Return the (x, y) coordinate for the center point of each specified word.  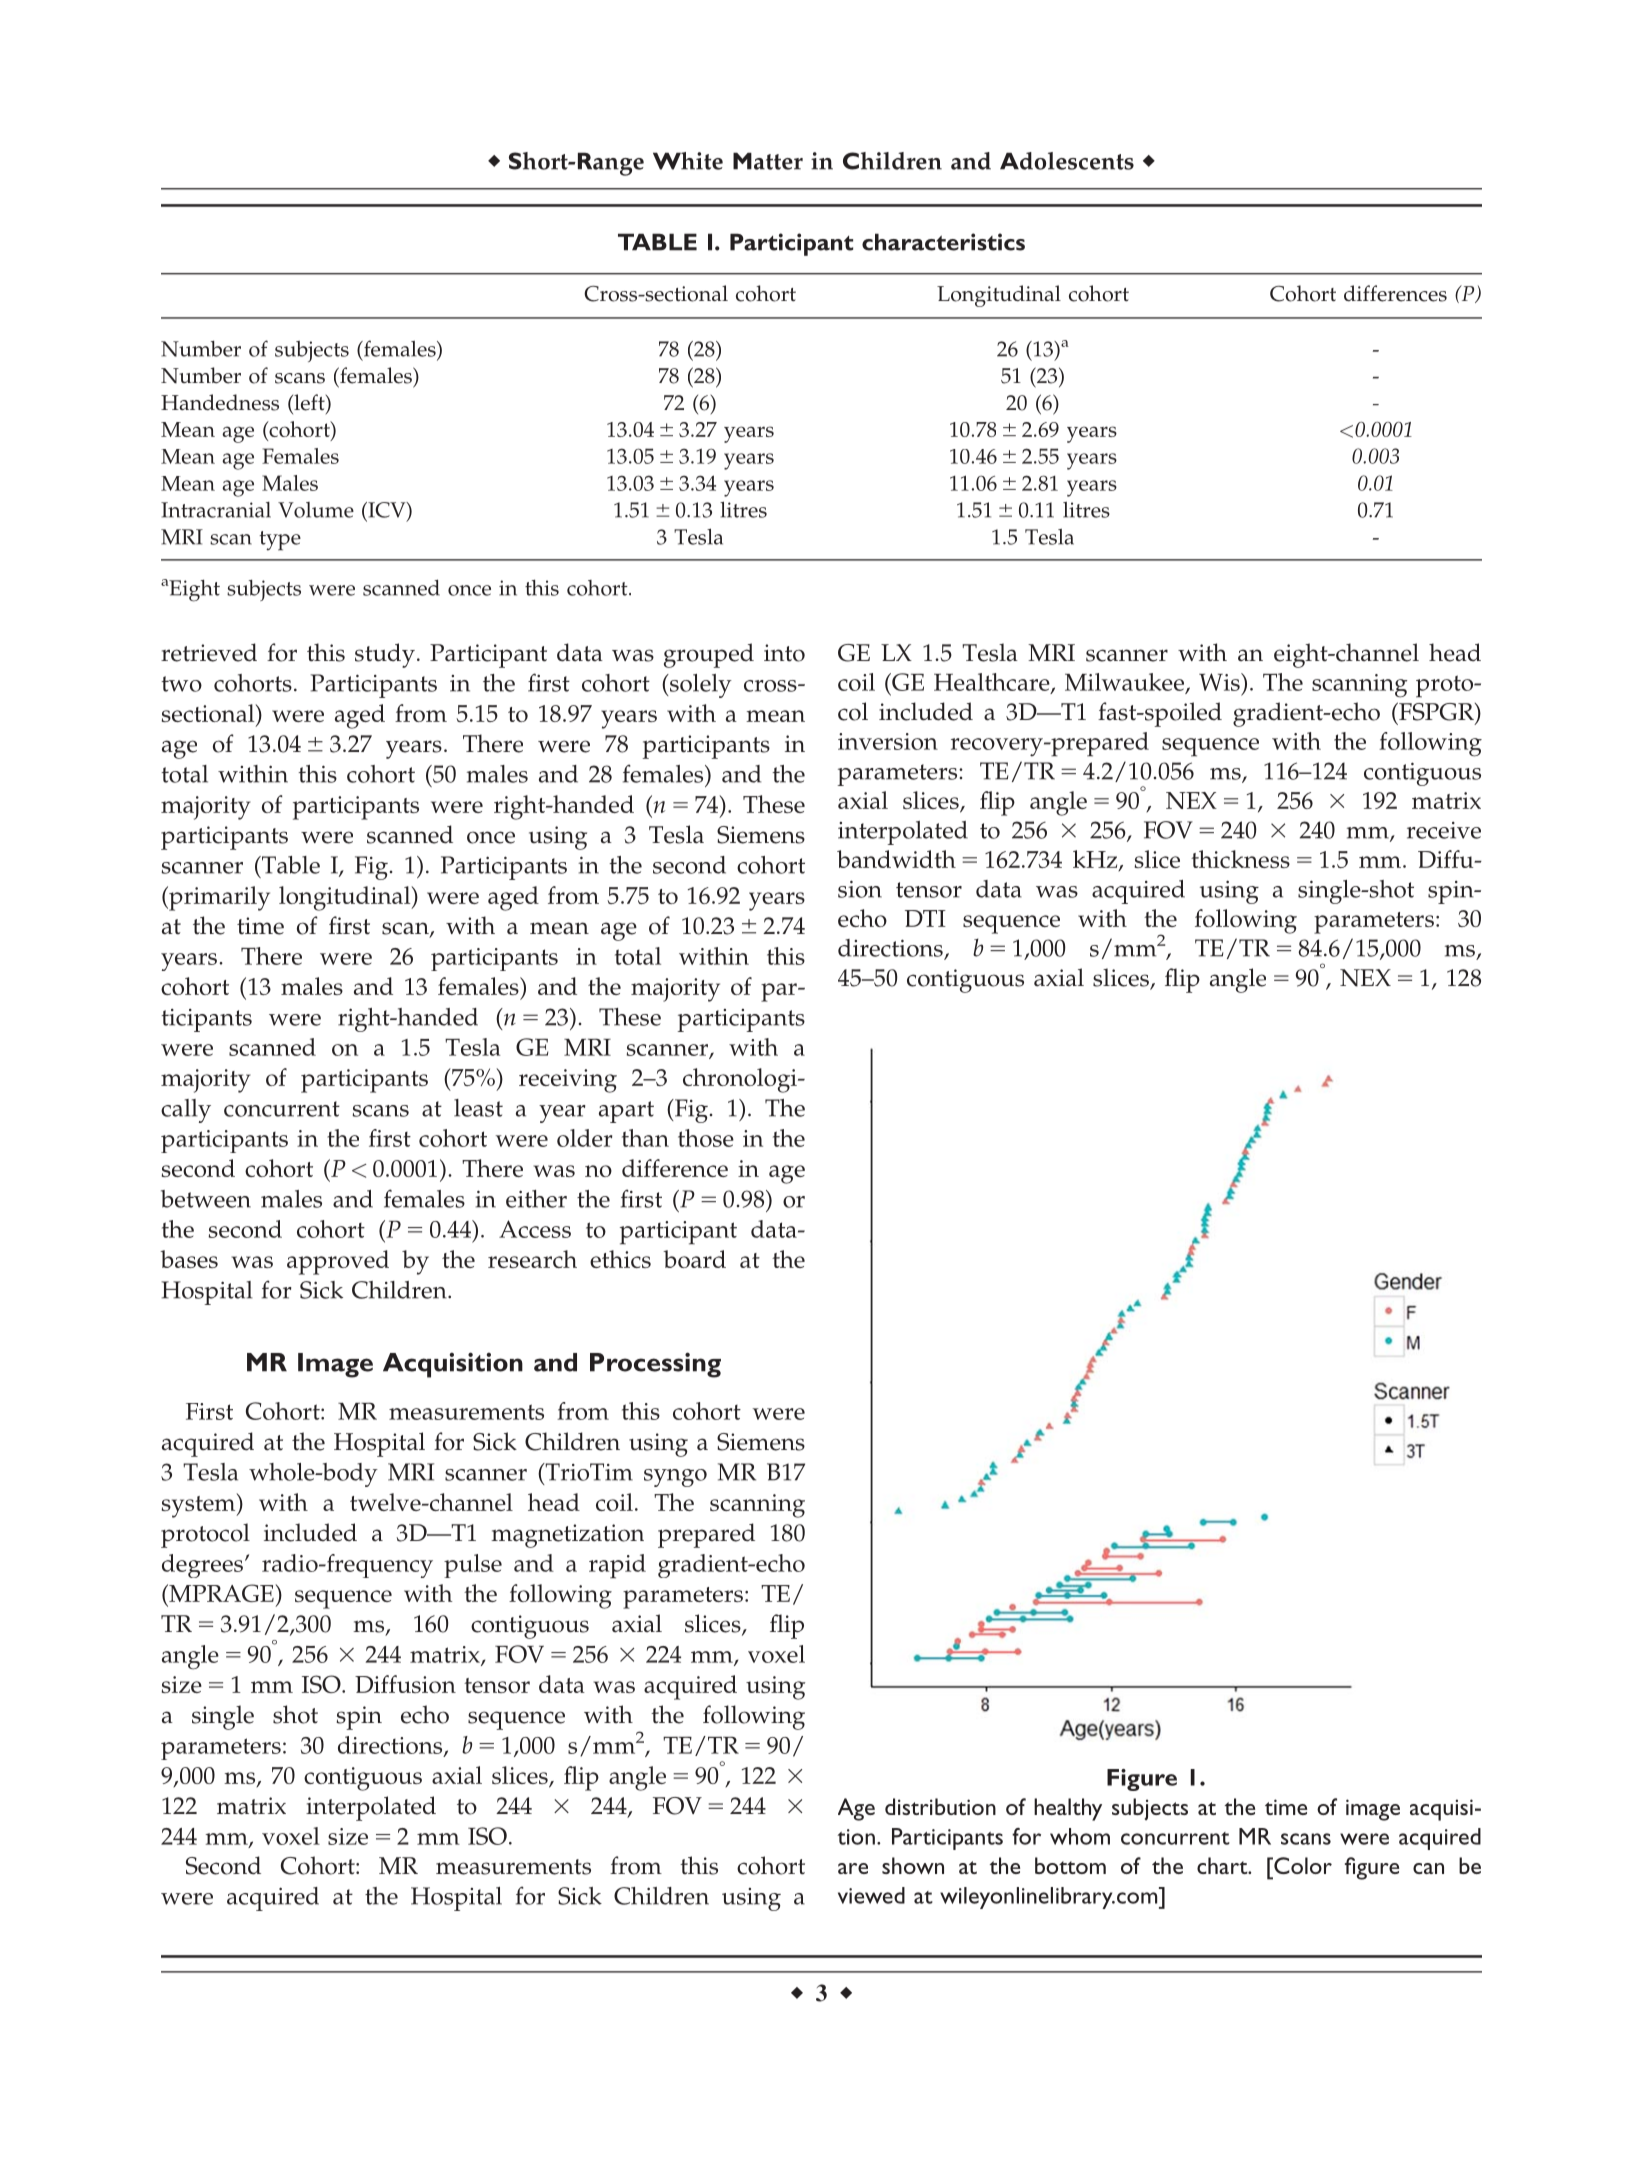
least (478, 1108)
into (784, 653)
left (309, 403)
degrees (202, 1566)
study (385, 655)
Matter (768, 161)
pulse (473, 1566)
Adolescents (1067, 161)
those (706, 1138)
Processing (655, 1365)
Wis (1220, 682)
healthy (1068, 1809)
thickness (1240, 859)
